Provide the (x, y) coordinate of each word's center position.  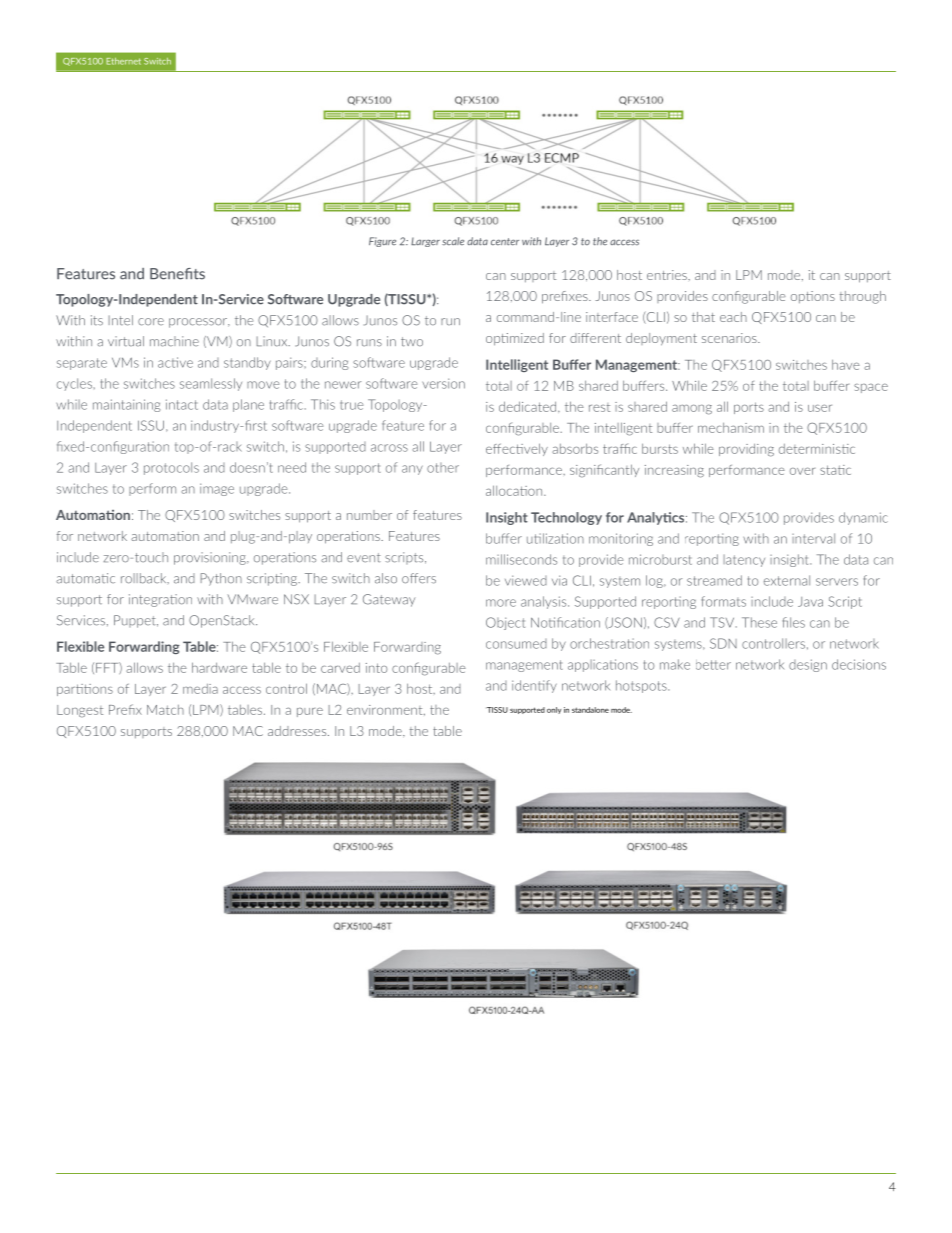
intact (182, 404)
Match (165, 710)
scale (453, 241)
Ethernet (123, 61)
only (554, 710)
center (505, 242)
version (443, 383)
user (820, 408)
